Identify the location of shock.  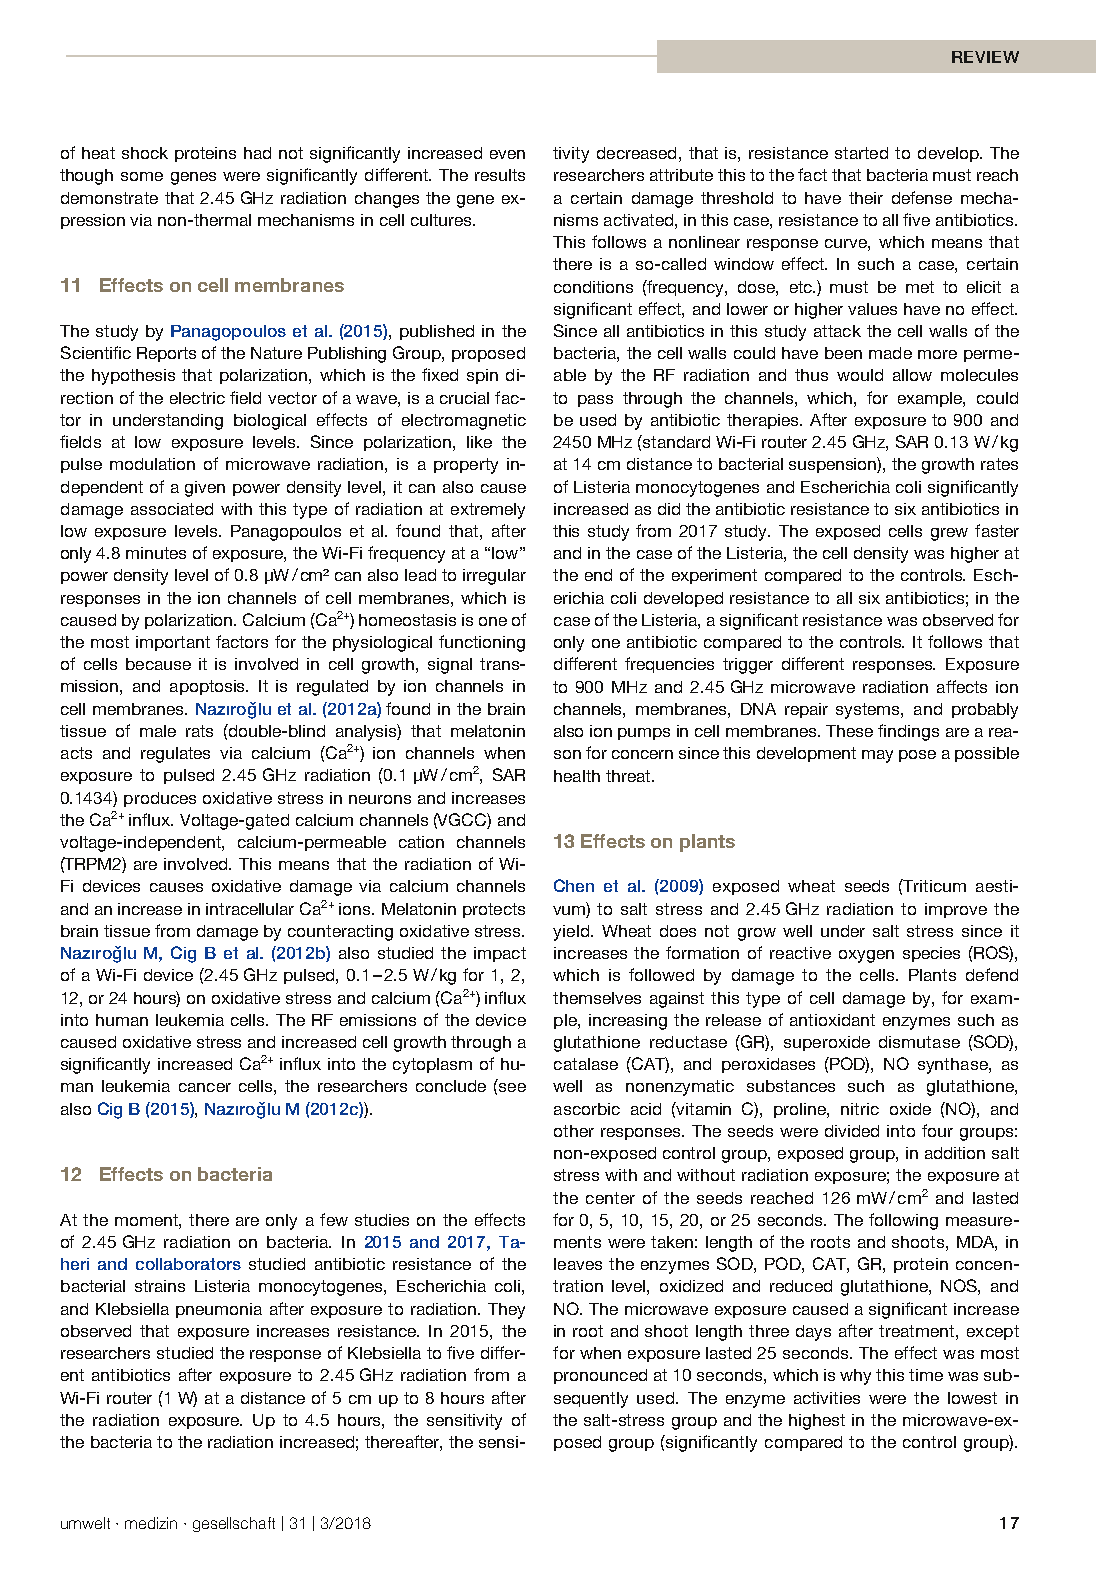
(145, 153).
